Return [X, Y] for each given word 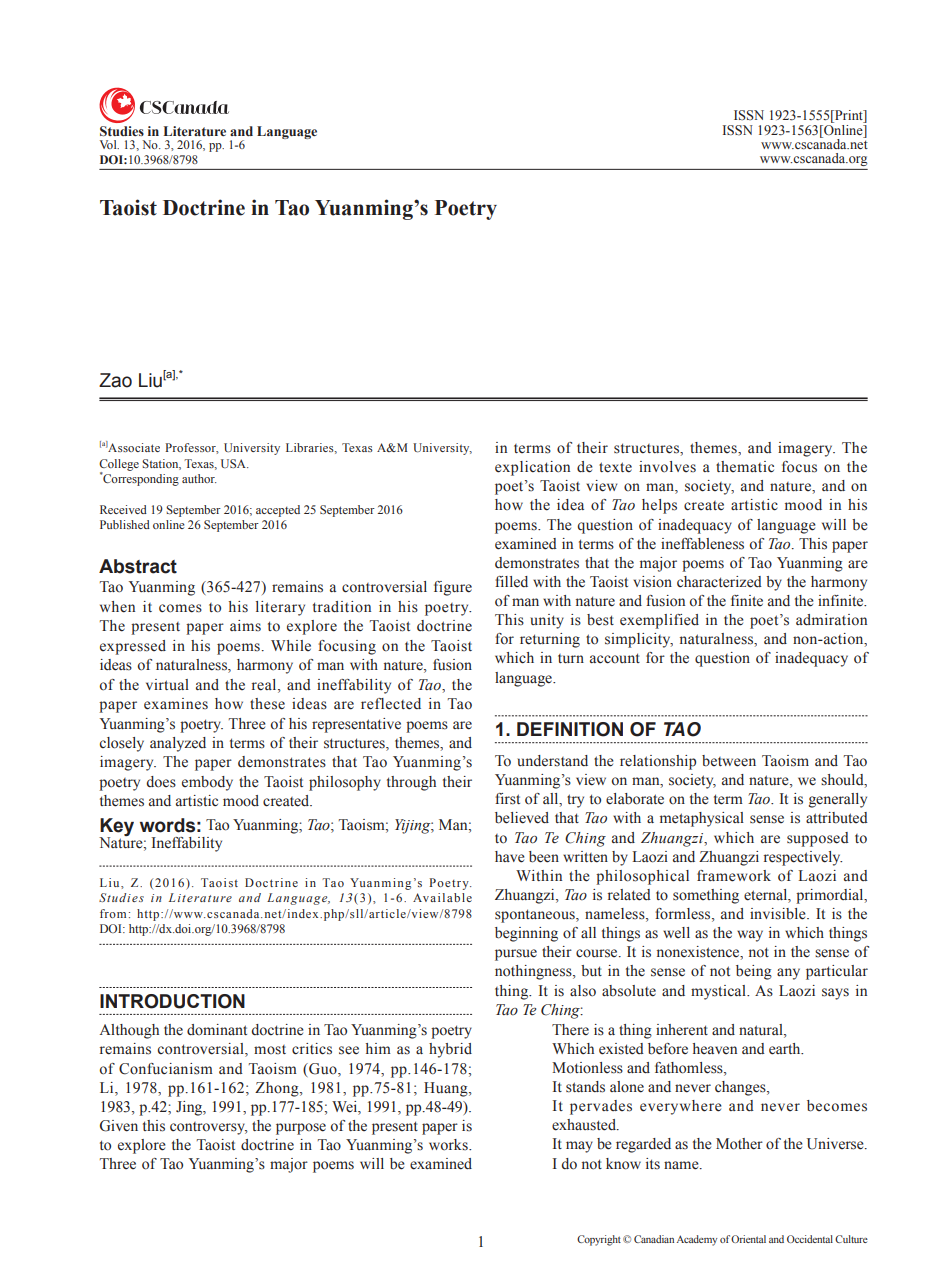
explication [532, 468]
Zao [115, 380]
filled [511, 581]
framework [734, 876]
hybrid [450, 1050]
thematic [745, 466]
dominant [217, 1030]
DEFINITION [570, 729]
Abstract [138, 566]
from [113, 913]
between [729, 761]
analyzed [178, 744]
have [510, 857]
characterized [719, 582]
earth [786, 1049]
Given [119, 1126]
